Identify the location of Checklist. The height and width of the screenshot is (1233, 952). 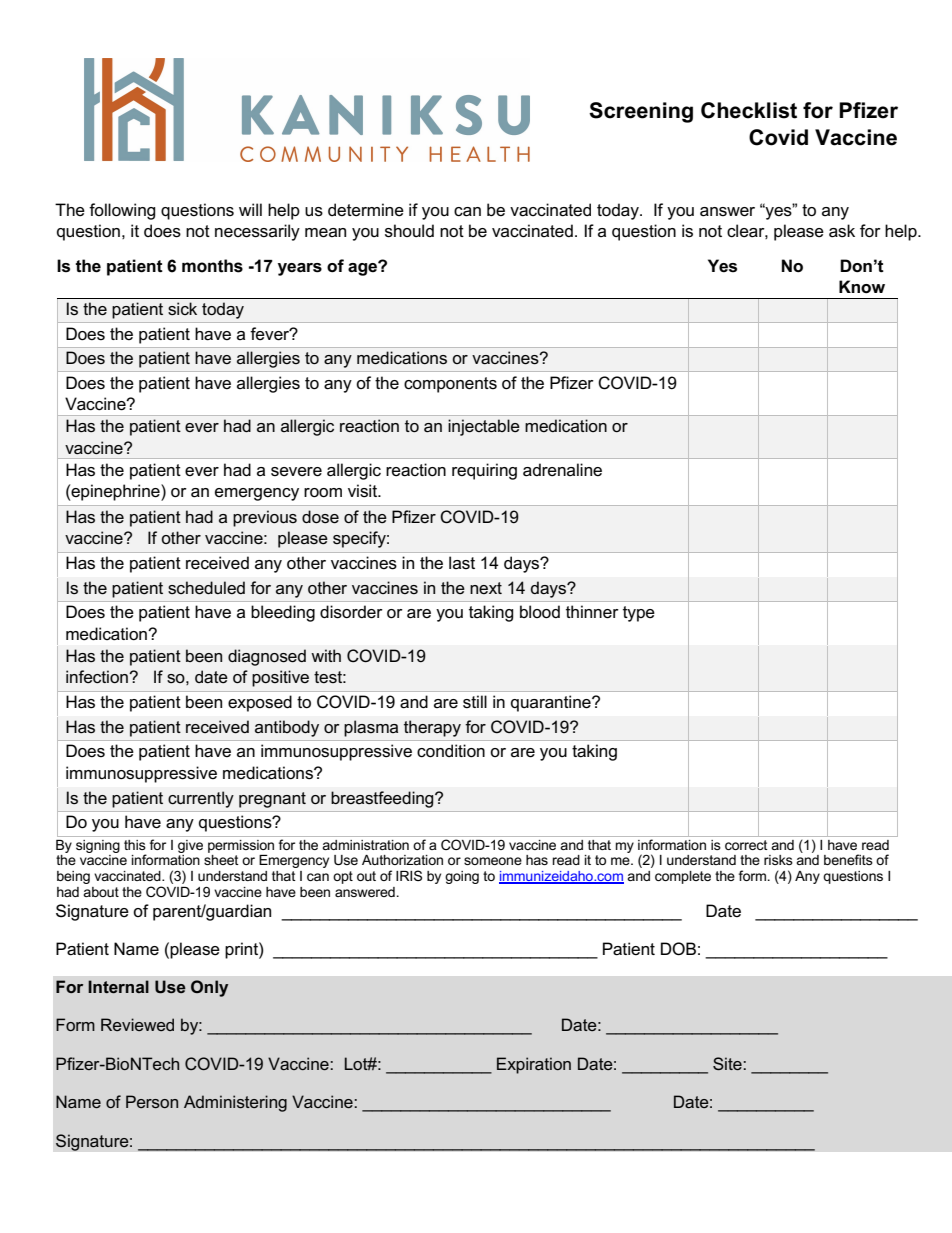
(749, 110).
